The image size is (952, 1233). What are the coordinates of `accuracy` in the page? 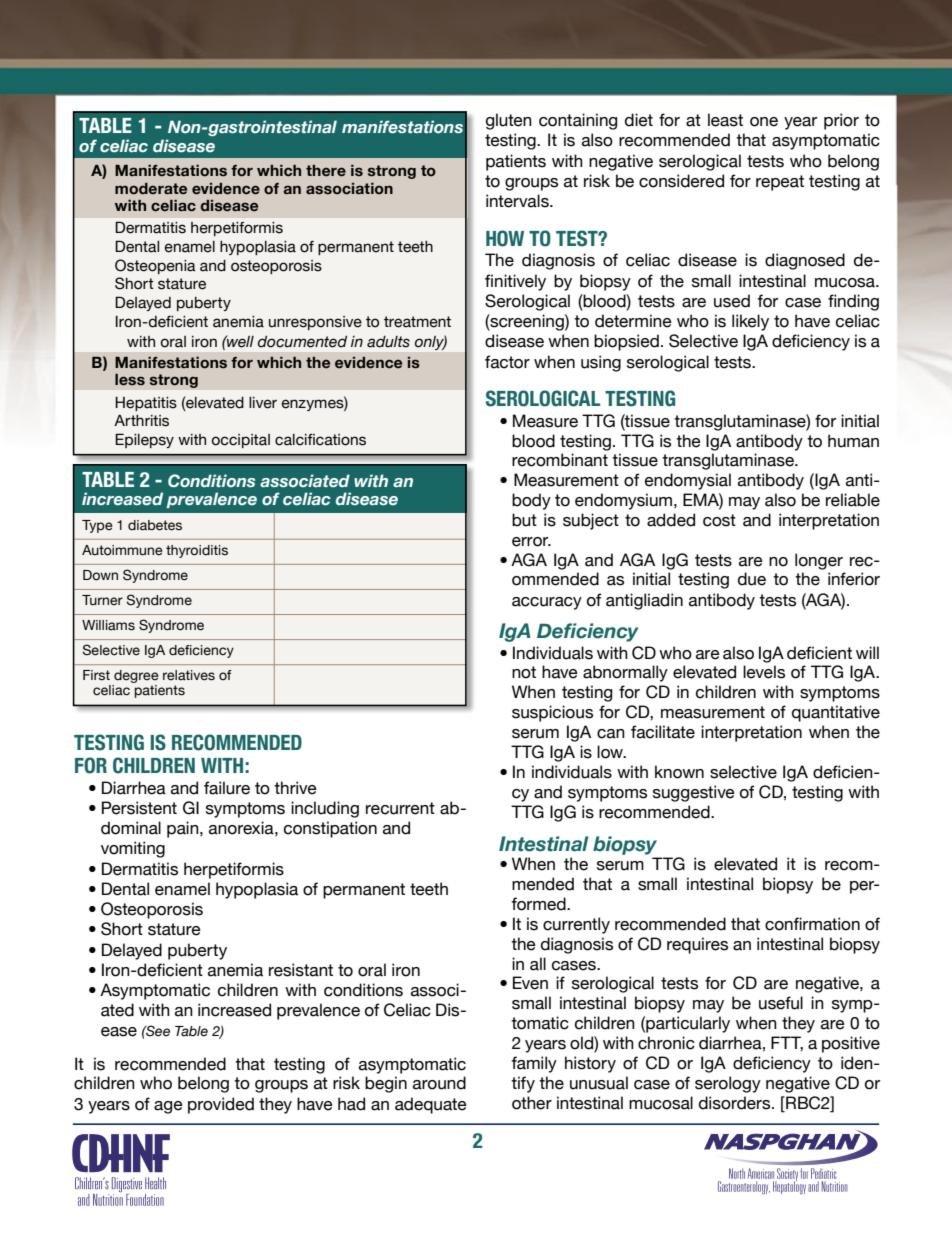 It's located at (547, 603).
